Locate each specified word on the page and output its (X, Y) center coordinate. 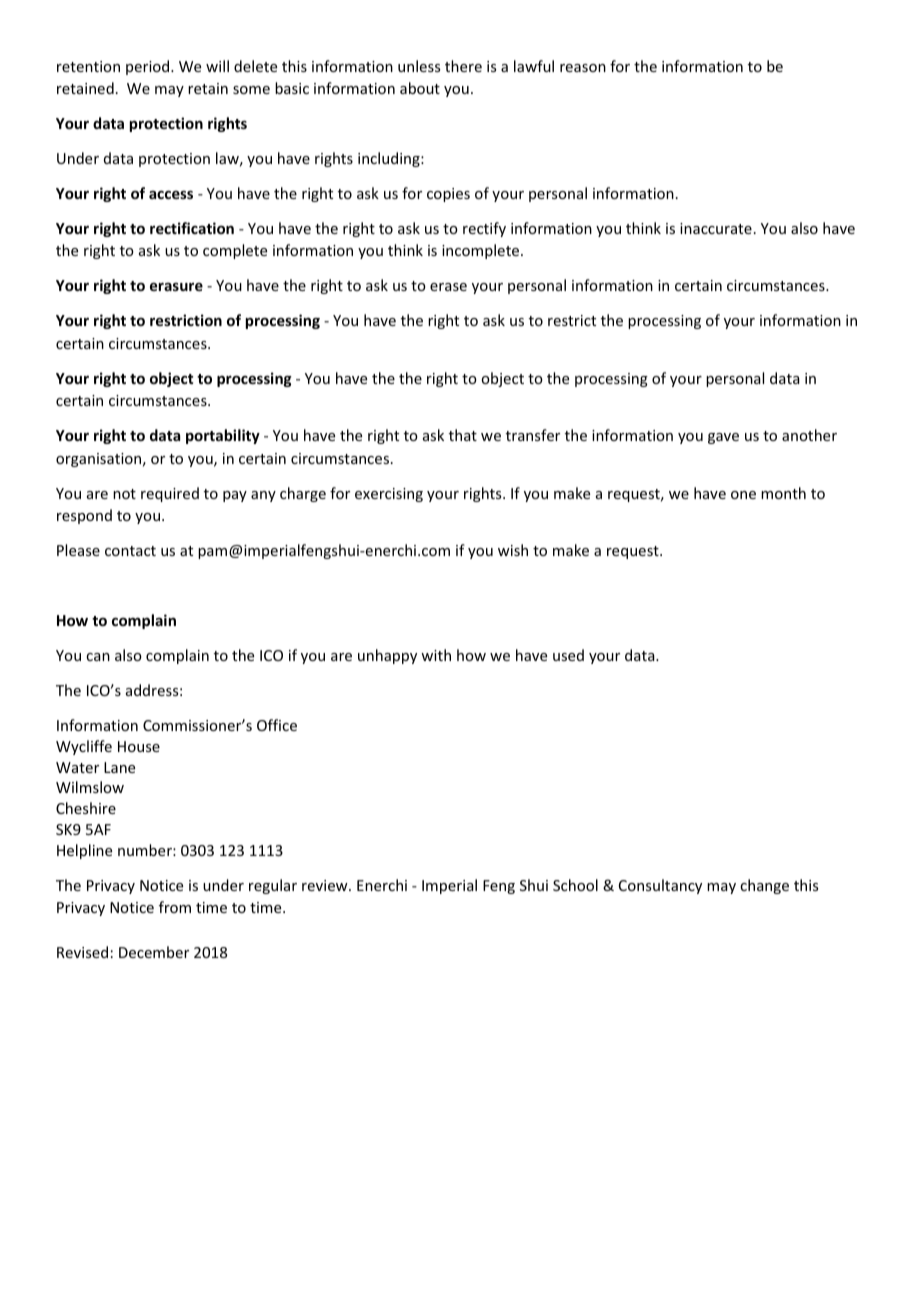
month (783, 493)
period (149, 67)
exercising (389, 495)
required (170, 494)
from (175, 907)
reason (583, 68)
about (420, 88)
